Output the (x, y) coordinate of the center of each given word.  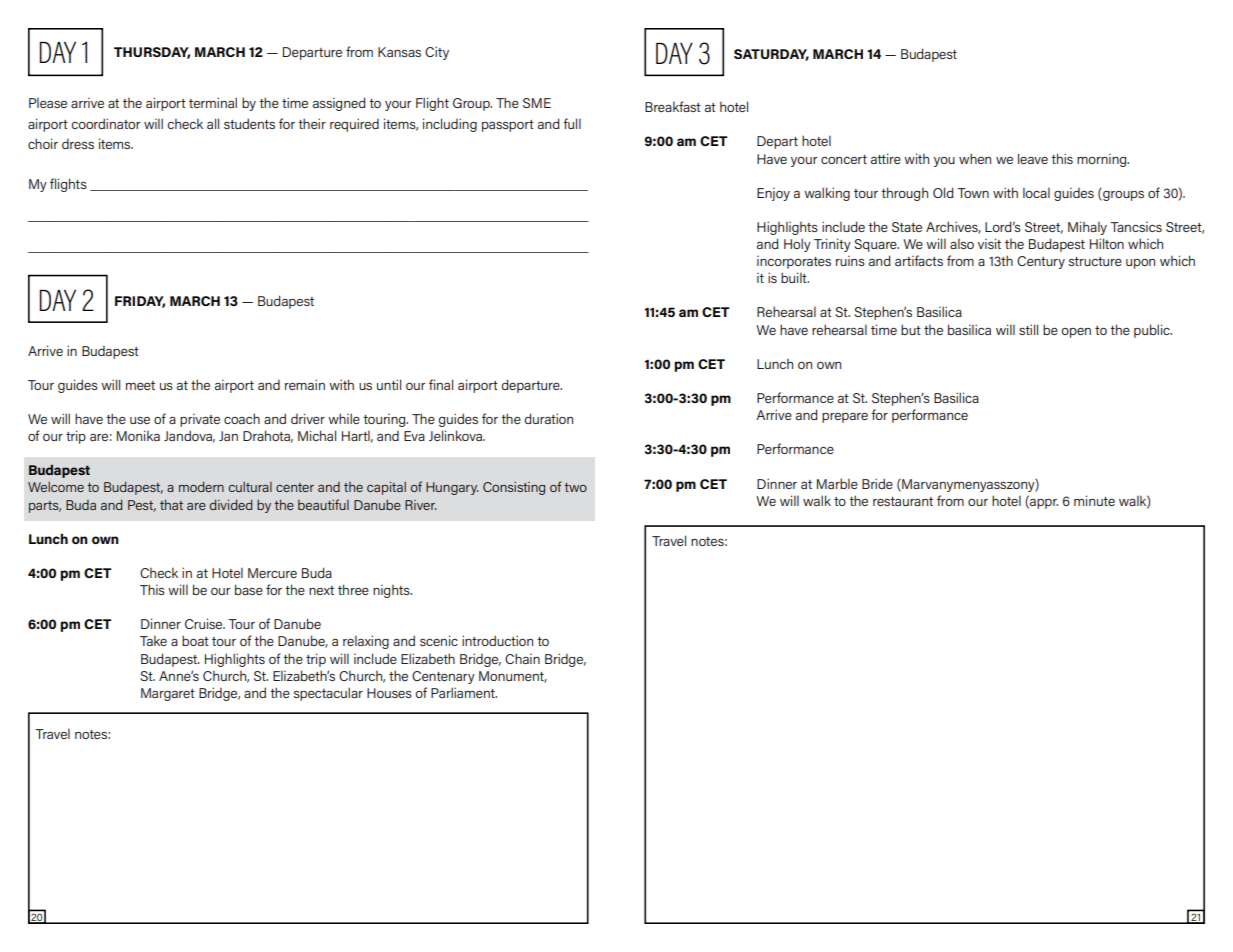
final (441, 384)
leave (1033, 158)
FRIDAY (140, 302)
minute (1094, 500)
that (171, 504)
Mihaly (1087, 228)
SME (537, 103)
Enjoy (773, 194)
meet (140, 385)
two (575, 487)
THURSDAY (152, 53)
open (1076, 333)
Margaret (168, 694)
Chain (522, 658)
